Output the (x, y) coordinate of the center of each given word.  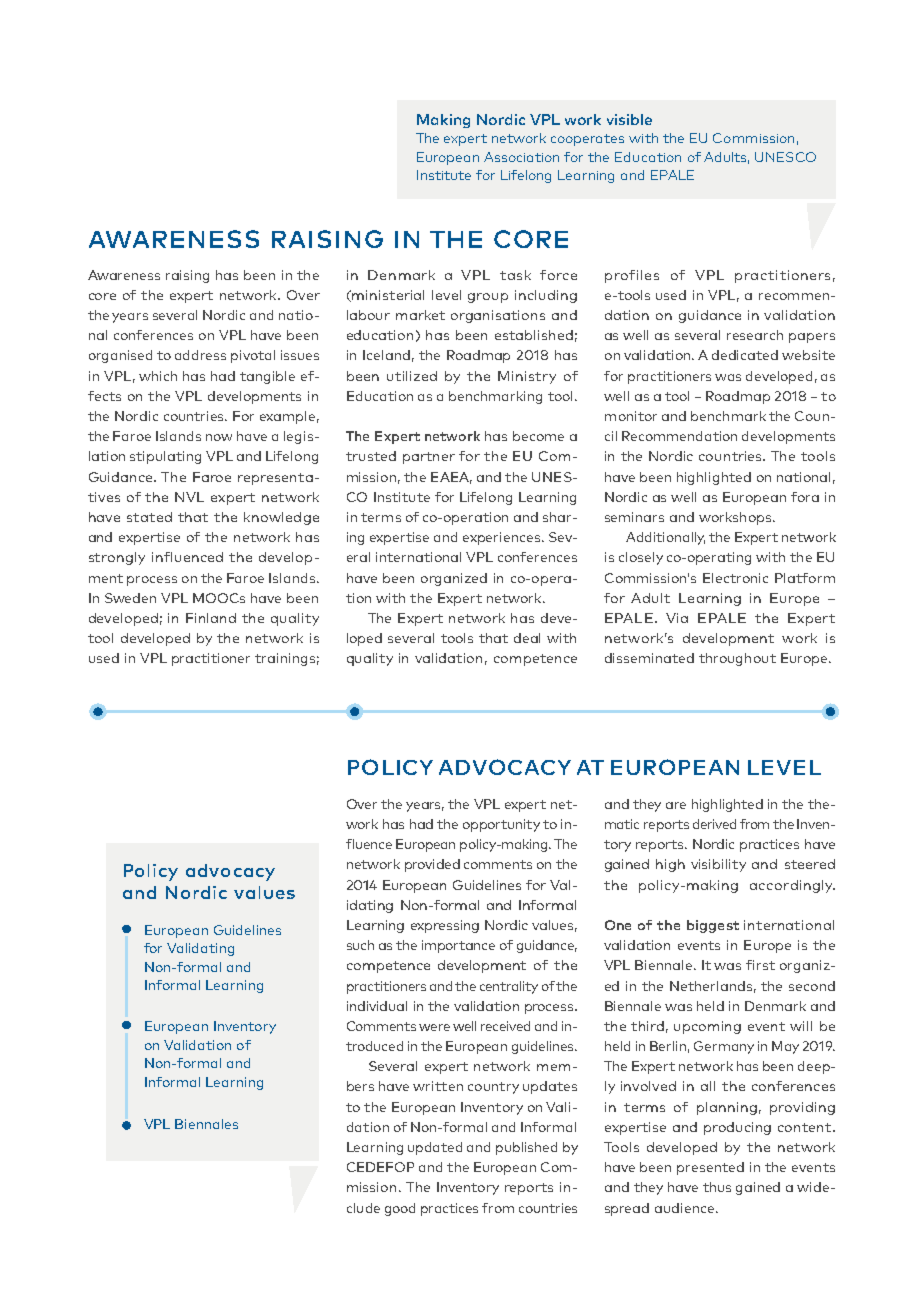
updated (435, 1148)
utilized (412, 376)
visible (629, 119)
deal (527, 638)
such (360, 945)
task (515, 275)
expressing (445, 926)
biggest (713, 926)
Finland (211, 618)
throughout (737, 659)
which (158, 376)
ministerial (388, 295)
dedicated (745, 355)
